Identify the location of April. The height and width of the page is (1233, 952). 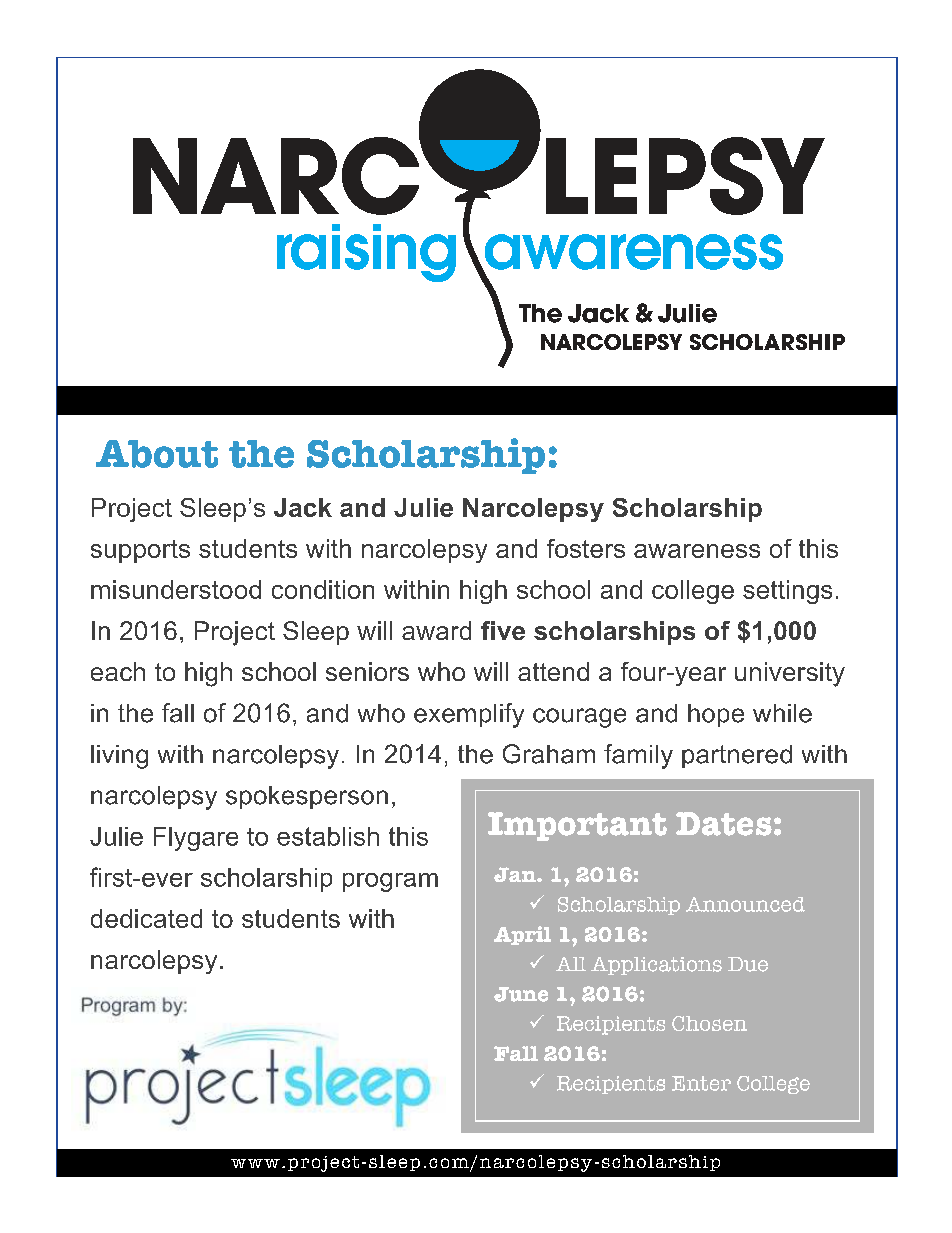
(522, 935).
